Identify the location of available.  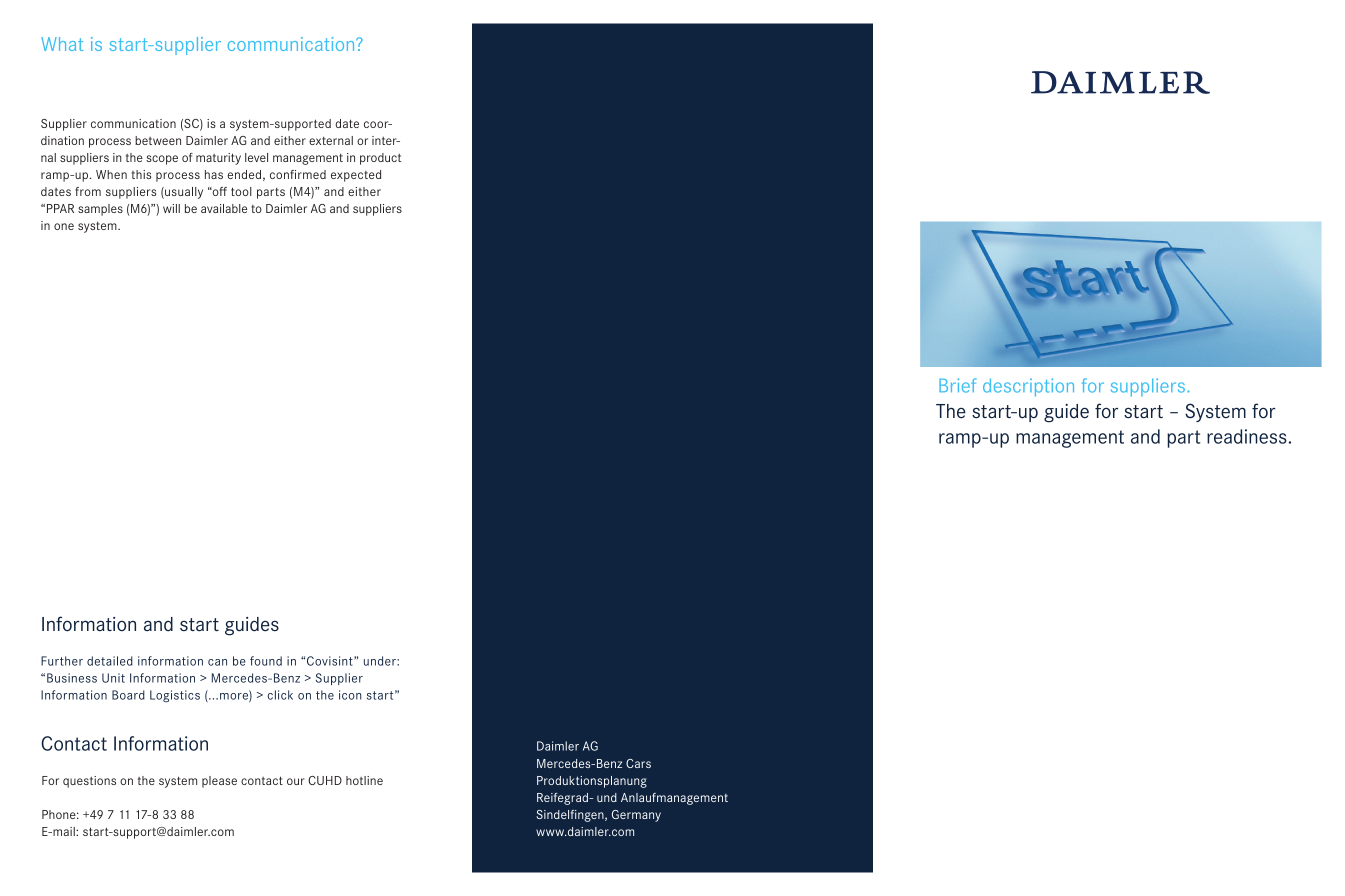
(224, 208).
